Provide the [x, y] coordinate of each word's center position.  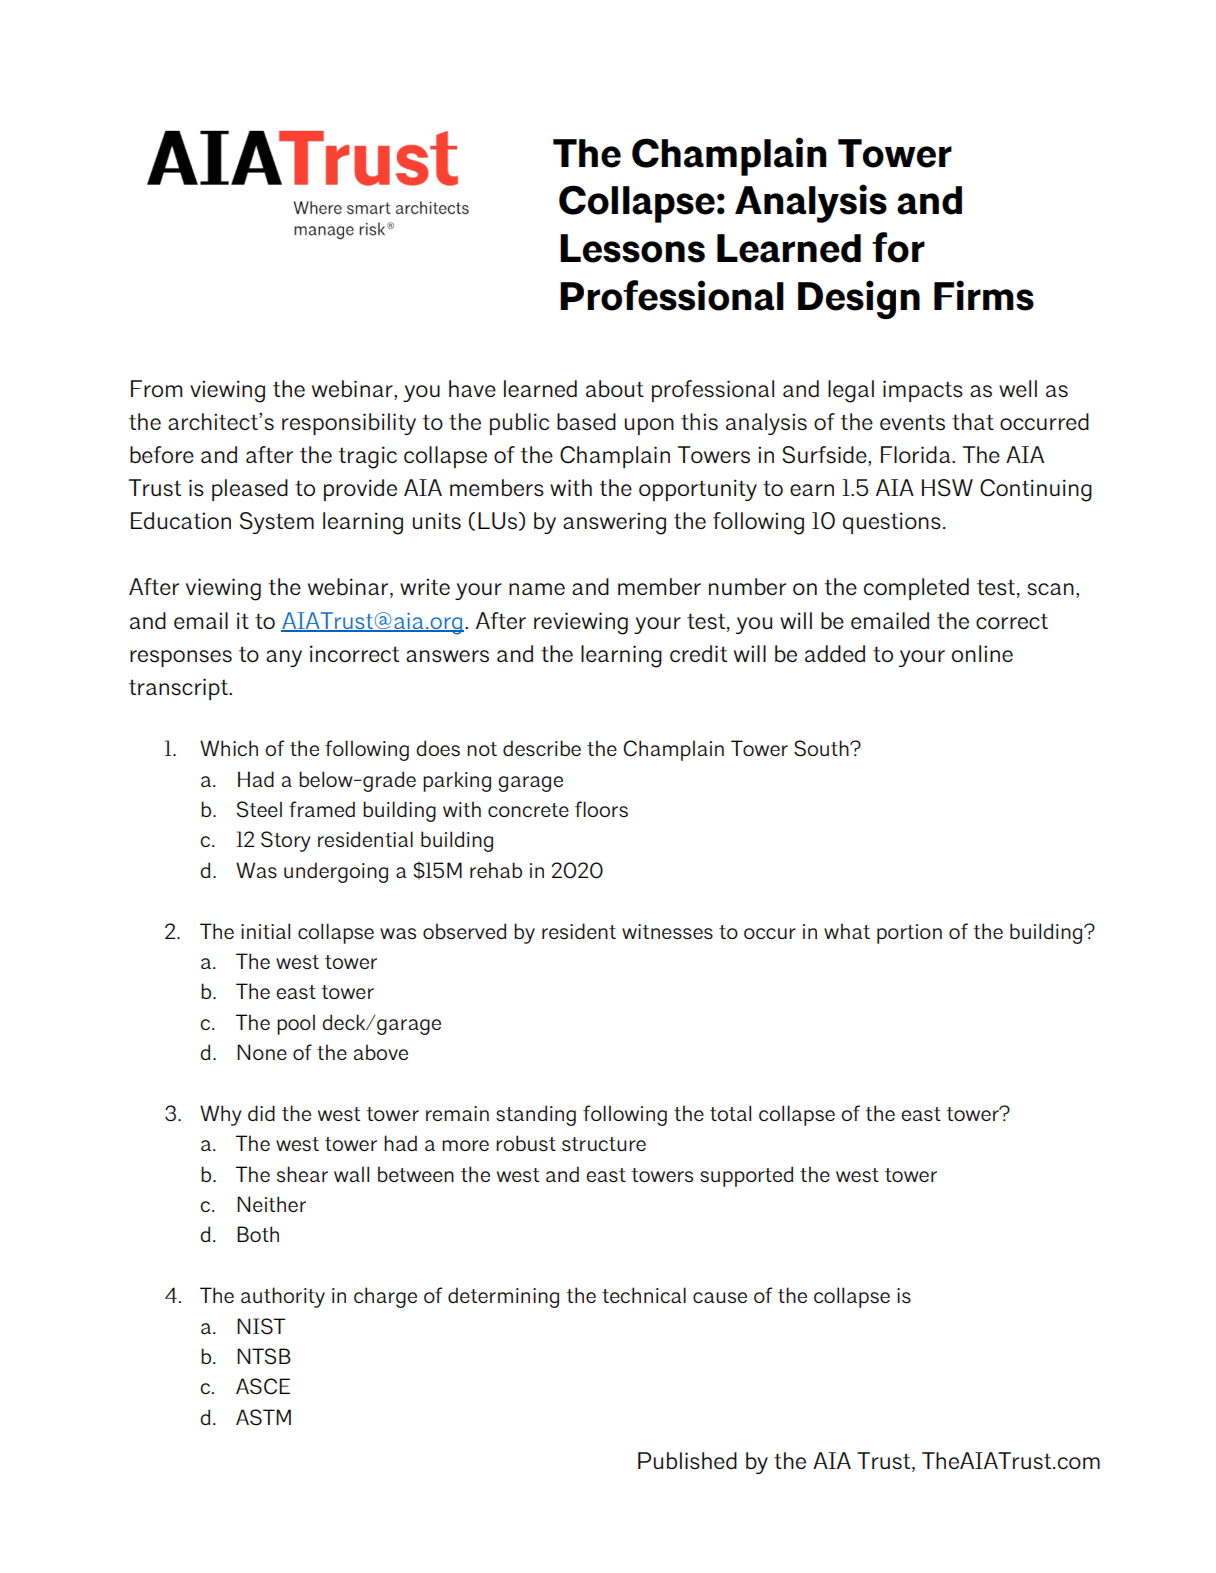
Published [687, 1460]
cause [720, 1297]
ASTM [263, 1417]
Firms [984, 295]
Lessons [632, 248]
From [156, 388]
